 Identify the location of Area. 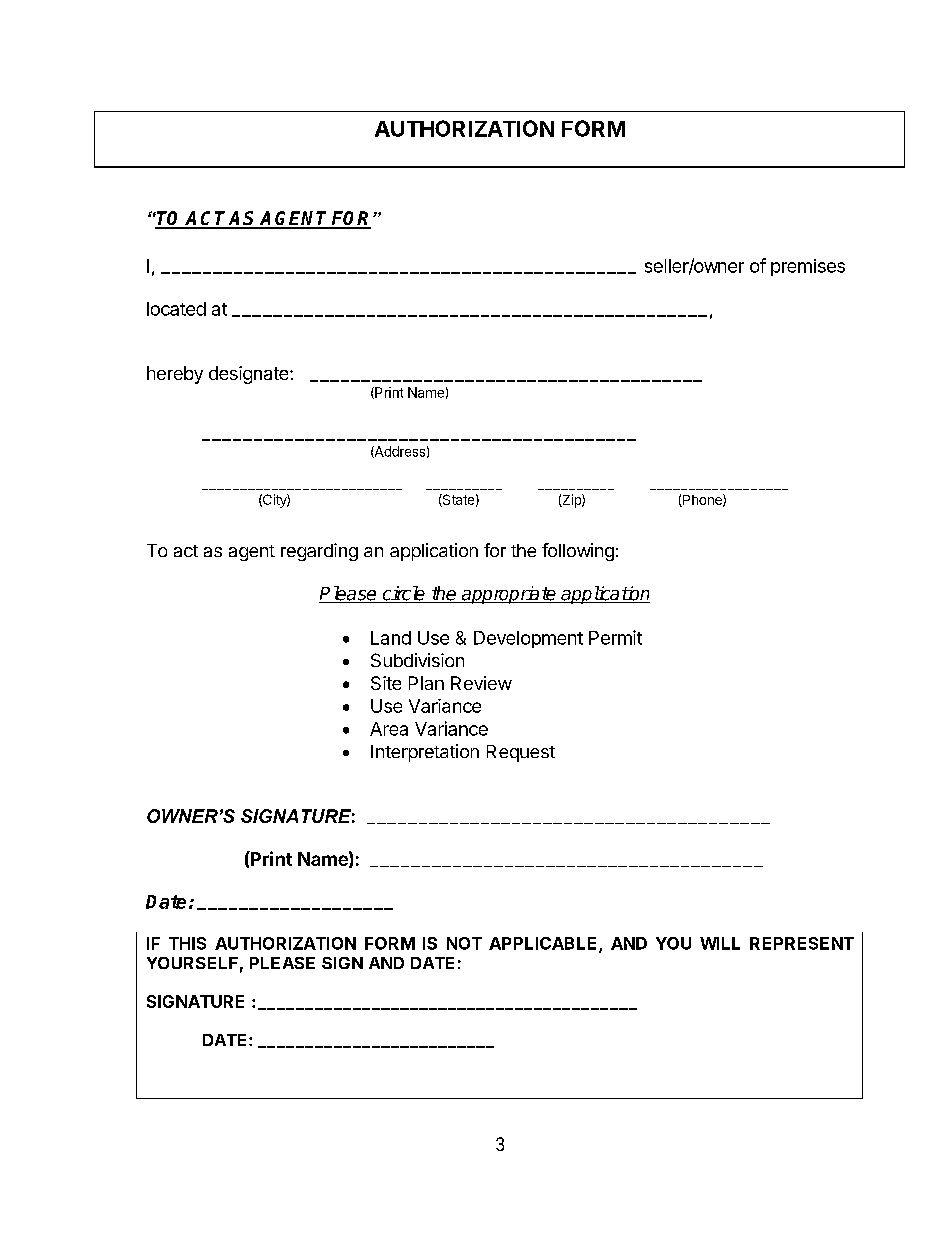
(389, 729).
